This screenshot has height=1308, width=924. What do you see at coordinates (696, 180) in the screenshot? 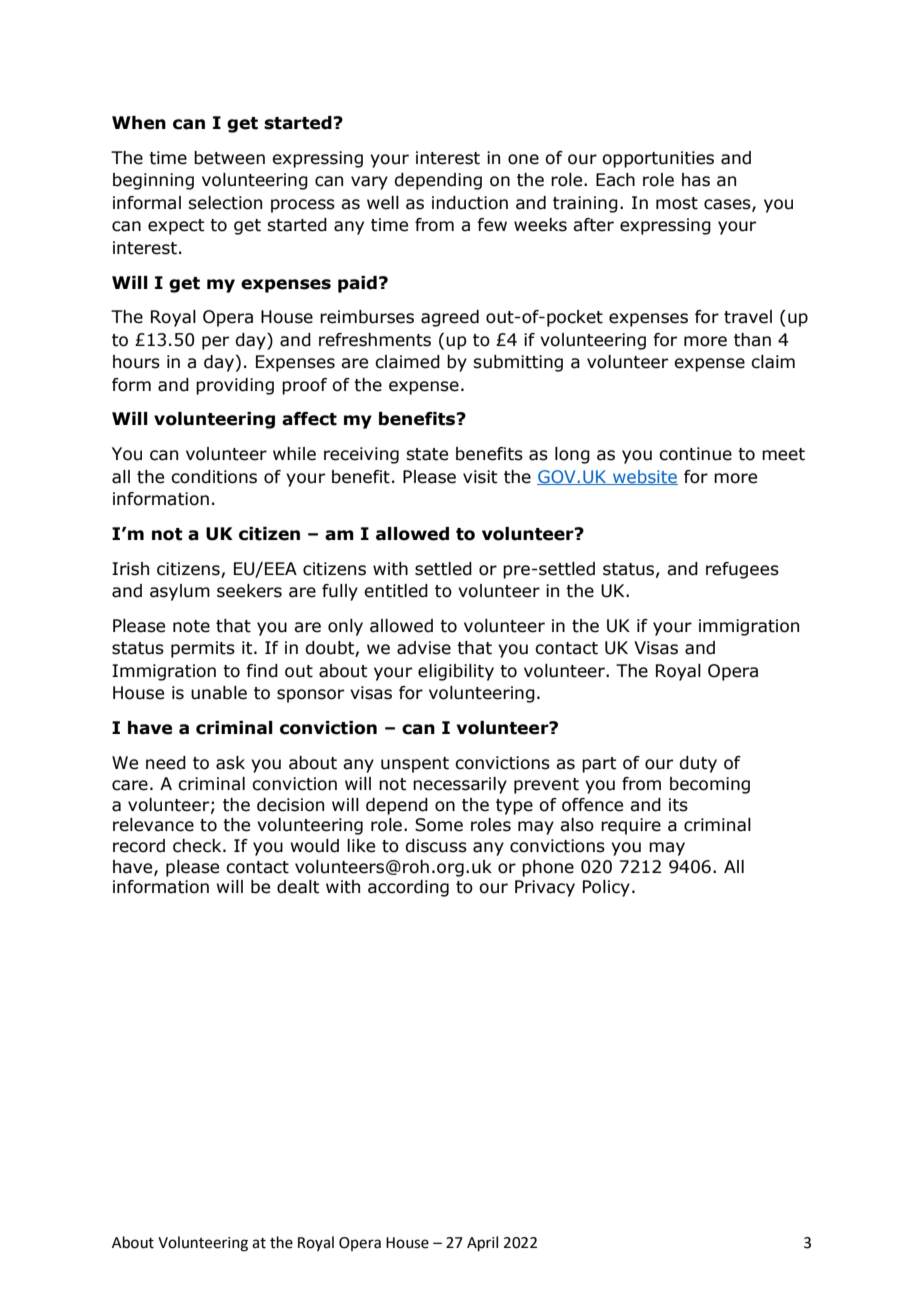
I see `has` at bounding box center [696, 180].
